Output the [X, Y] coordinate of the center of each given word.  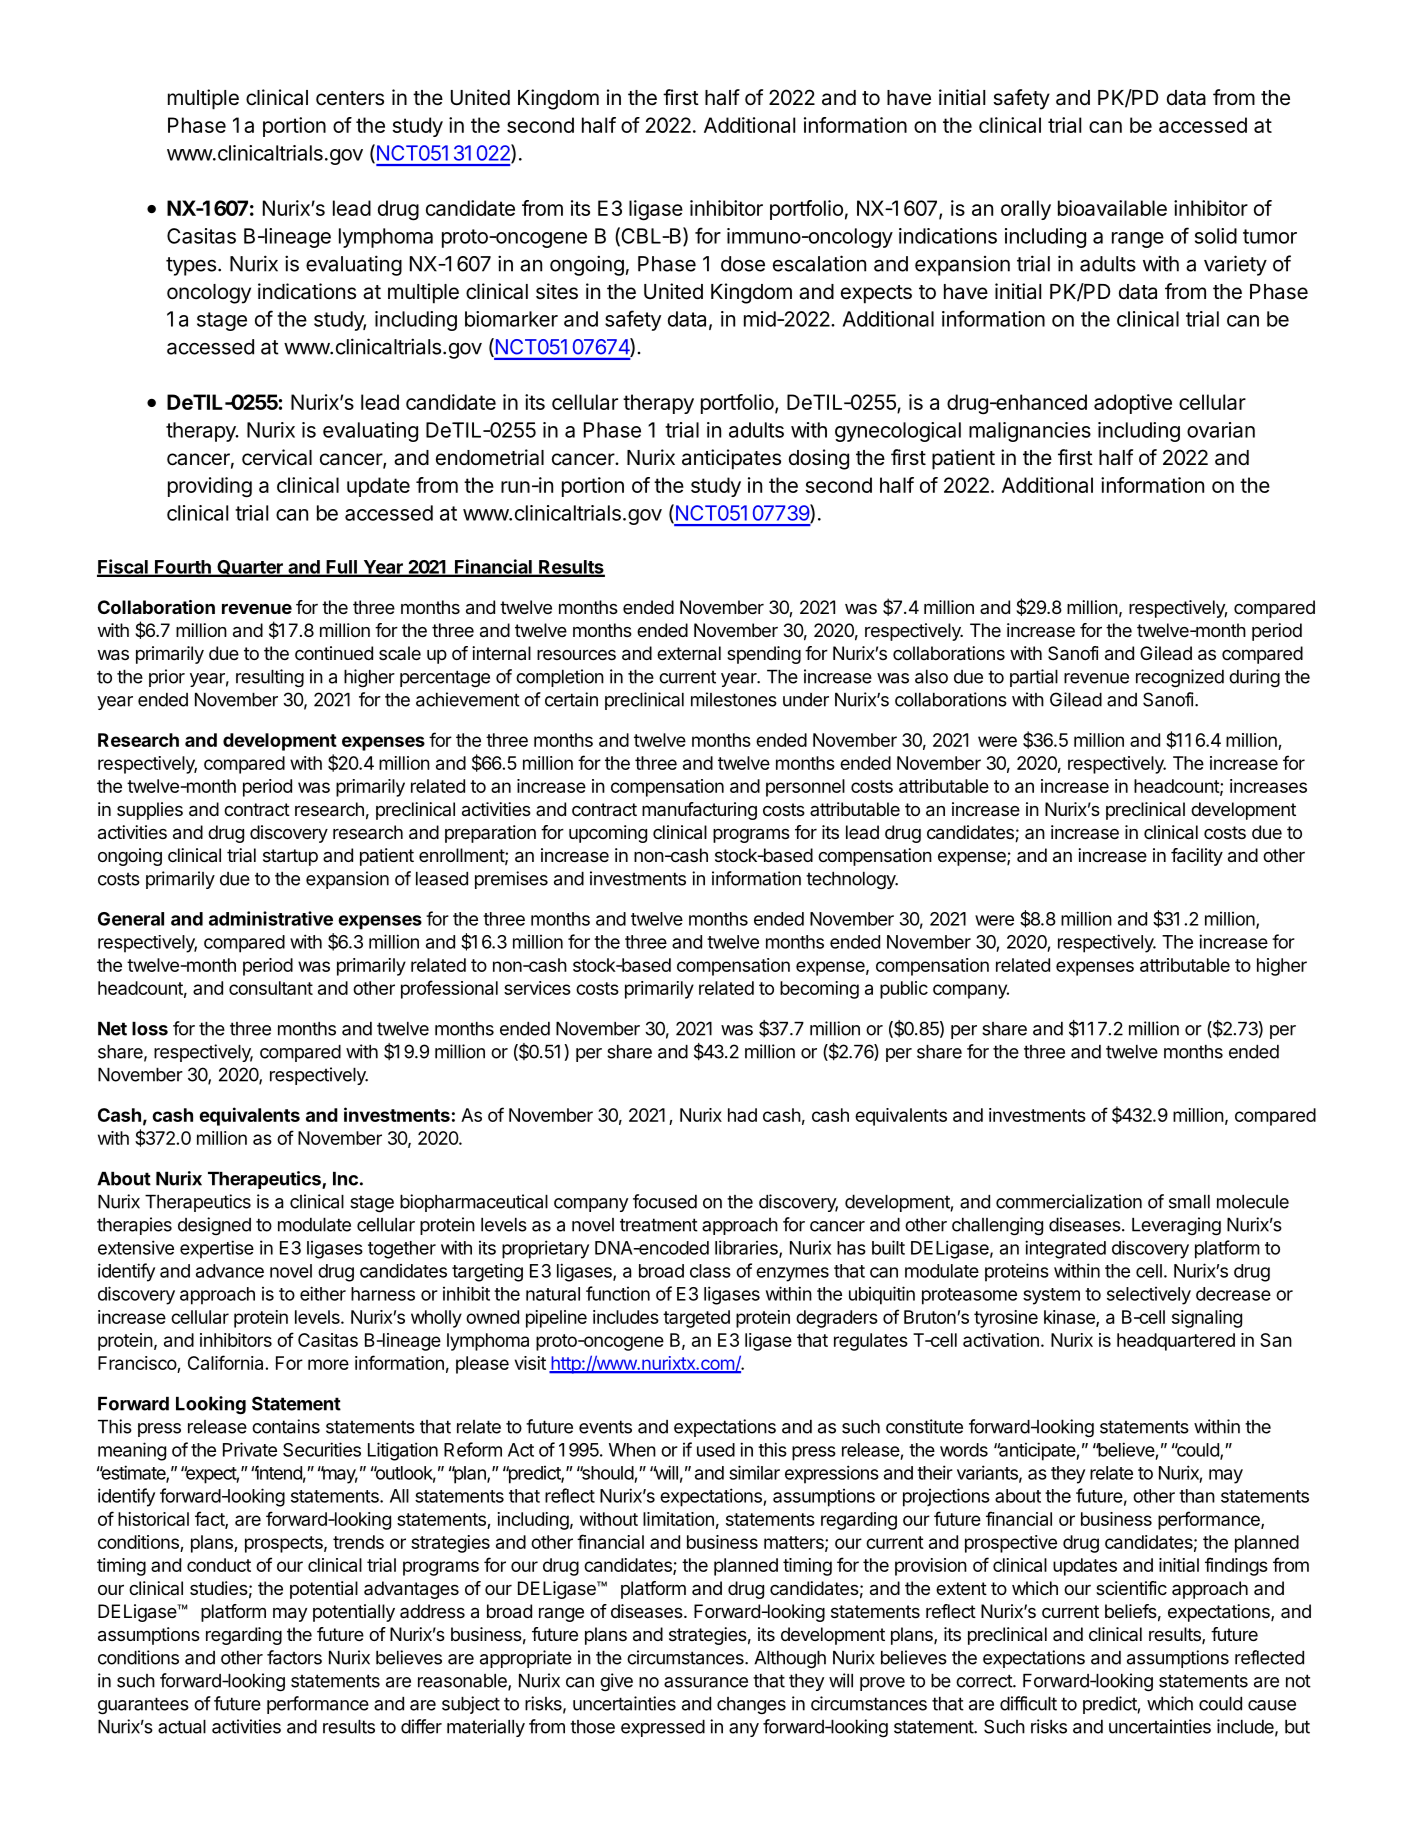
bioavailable [1112, 208]
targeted [696, 1319]
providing [210, 487]
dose [743, 264]
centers [350, 98]
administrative [271, 918]
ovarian [1221, 430]
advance [230, 1271]
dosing [819, 459]
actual [182, 1727]
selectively [1149, 1296]
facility [1197, 857]
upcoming [608, 834]
